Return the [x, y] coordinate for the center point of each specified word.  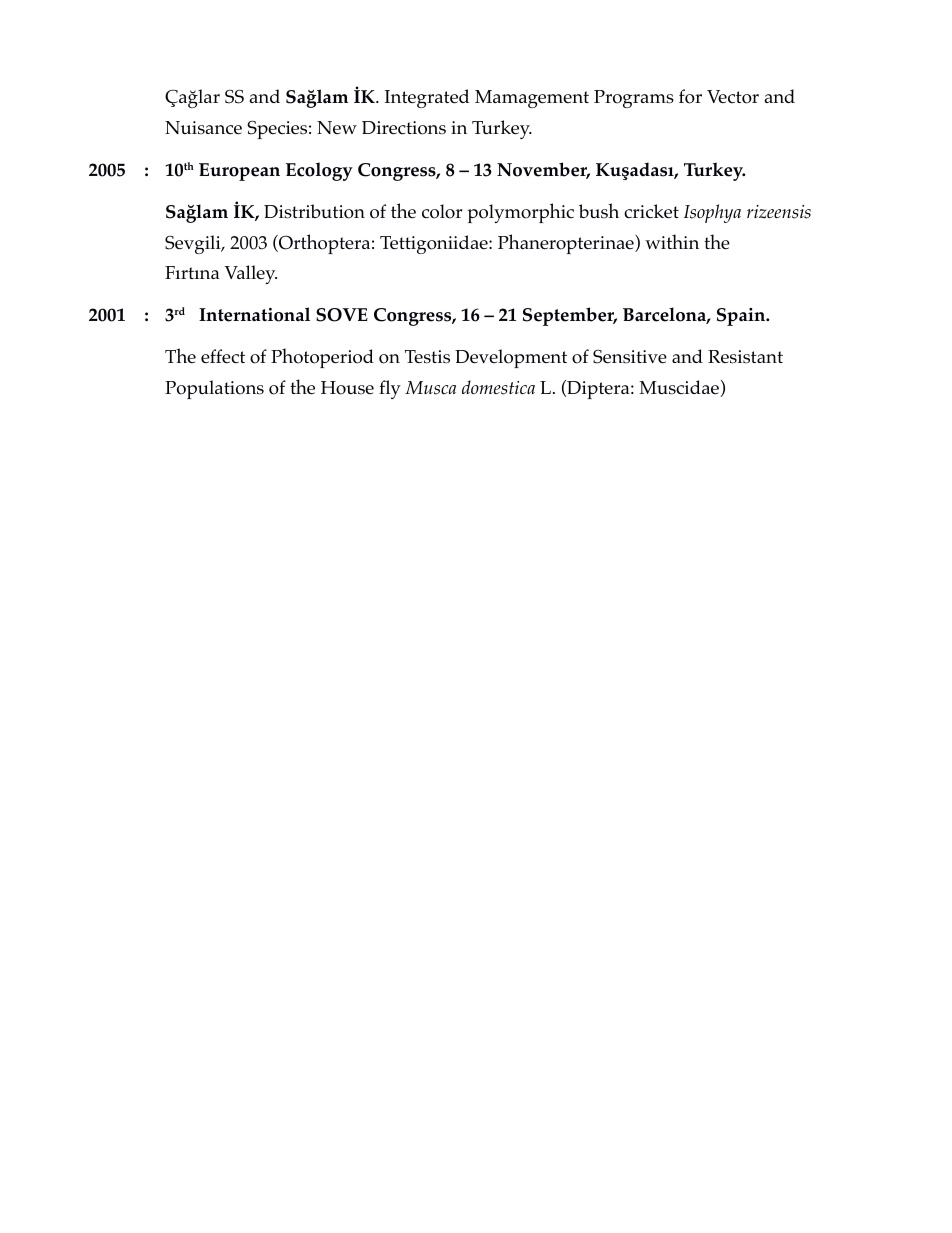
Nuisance [203, 128]
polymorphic [520, 213]
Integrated [427, 98]
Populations [214, 389]
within [672, 241]
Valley [251, 274]
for [690, 96]
